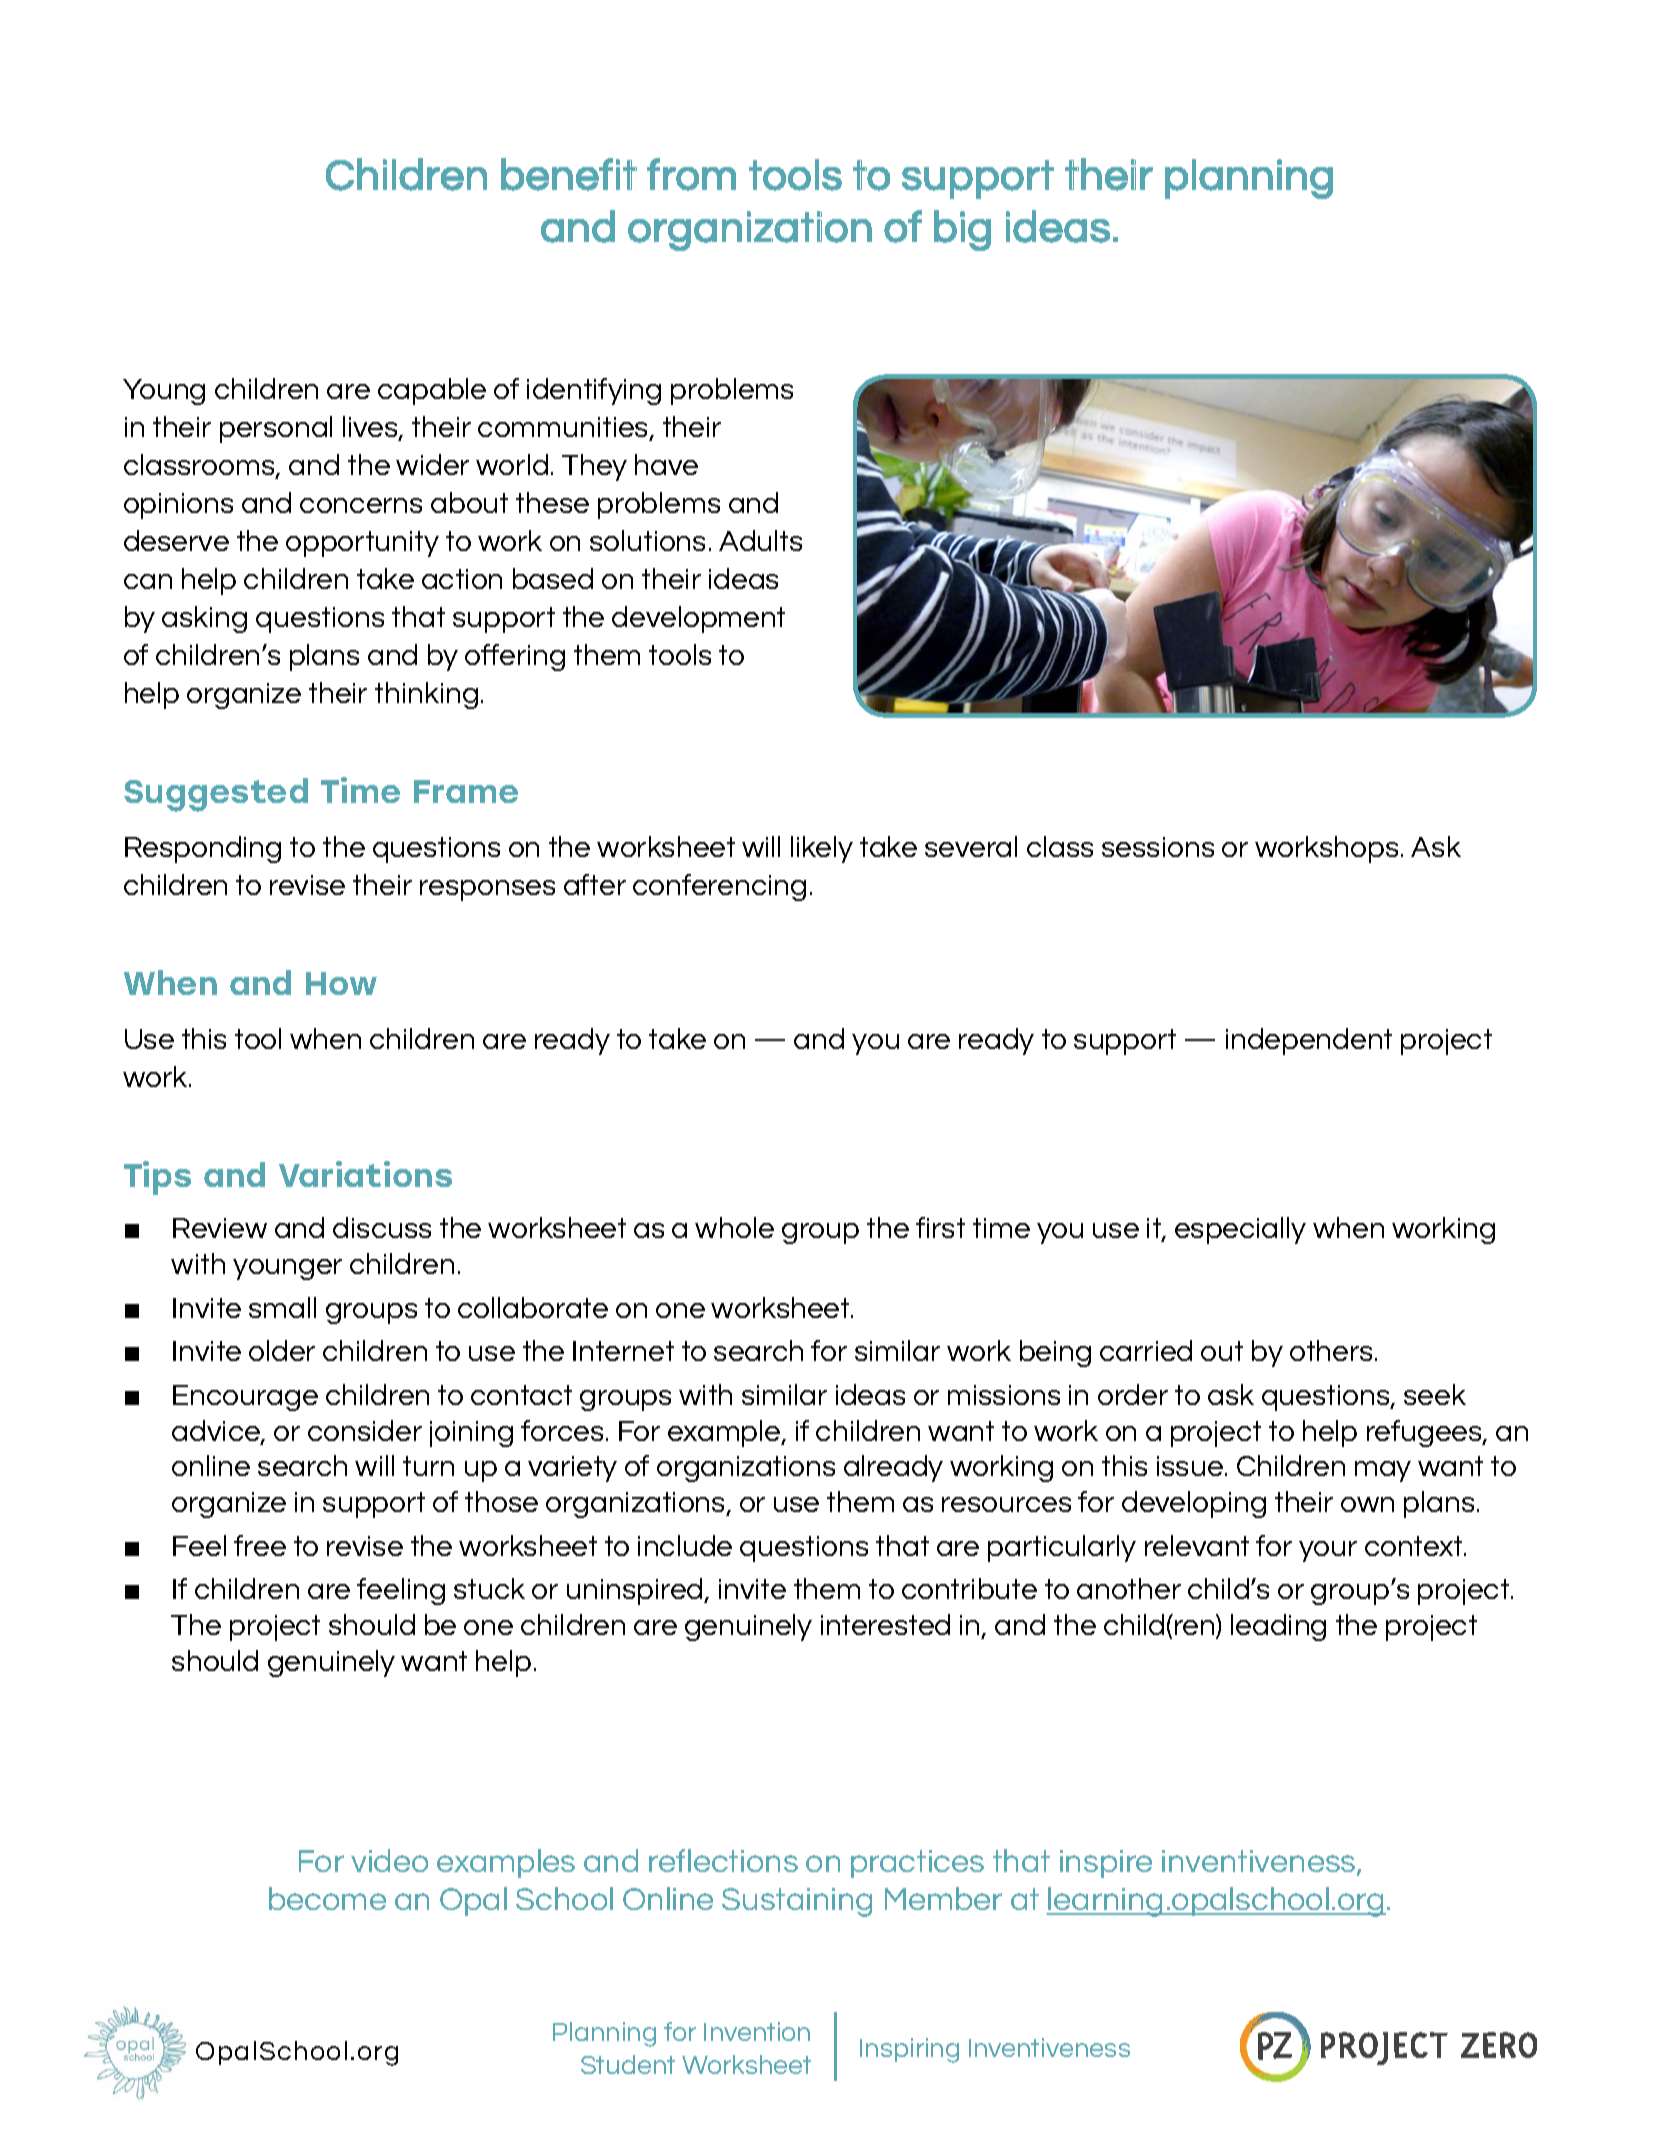 The width and height of the image is (1660, 2149). I want to click on Variations, so click(365, 1174).
